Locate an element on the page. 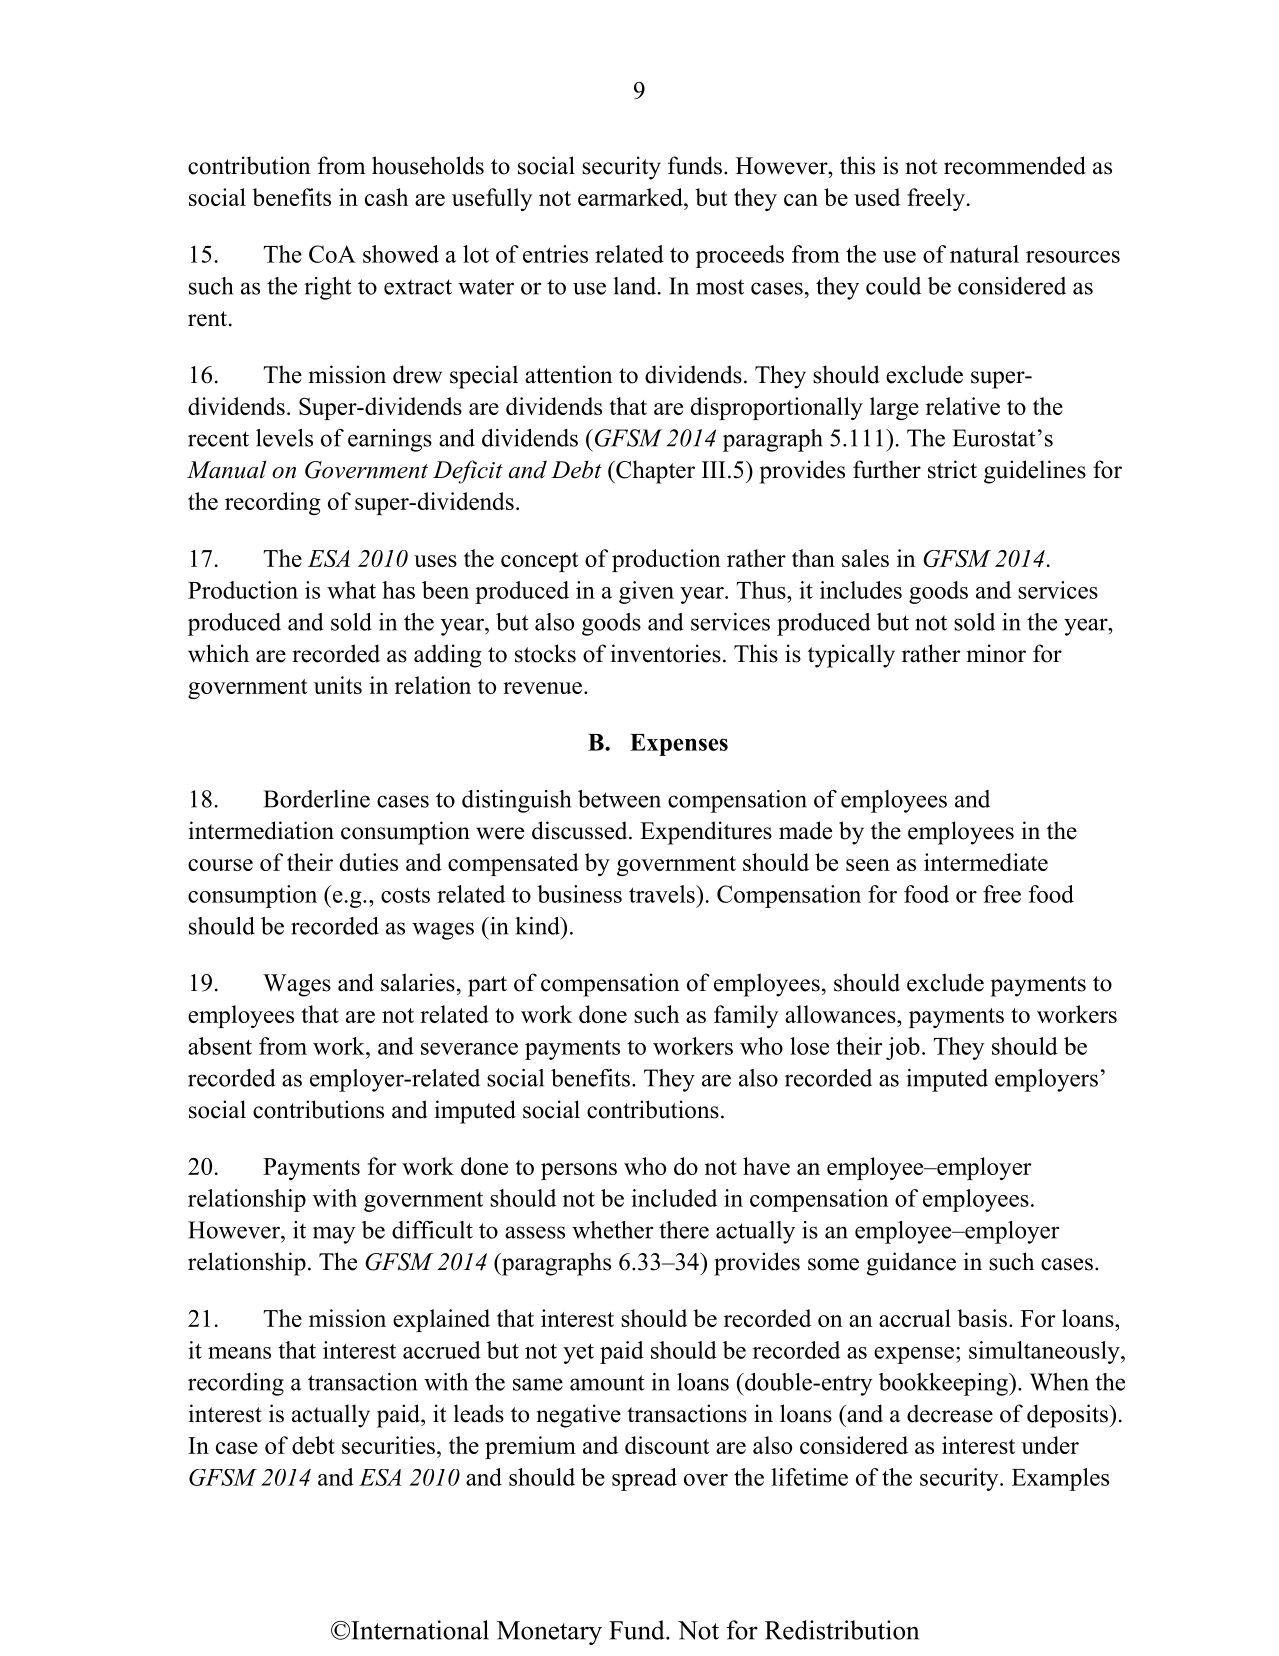  earmarked is located at coordinates (631, 197).
